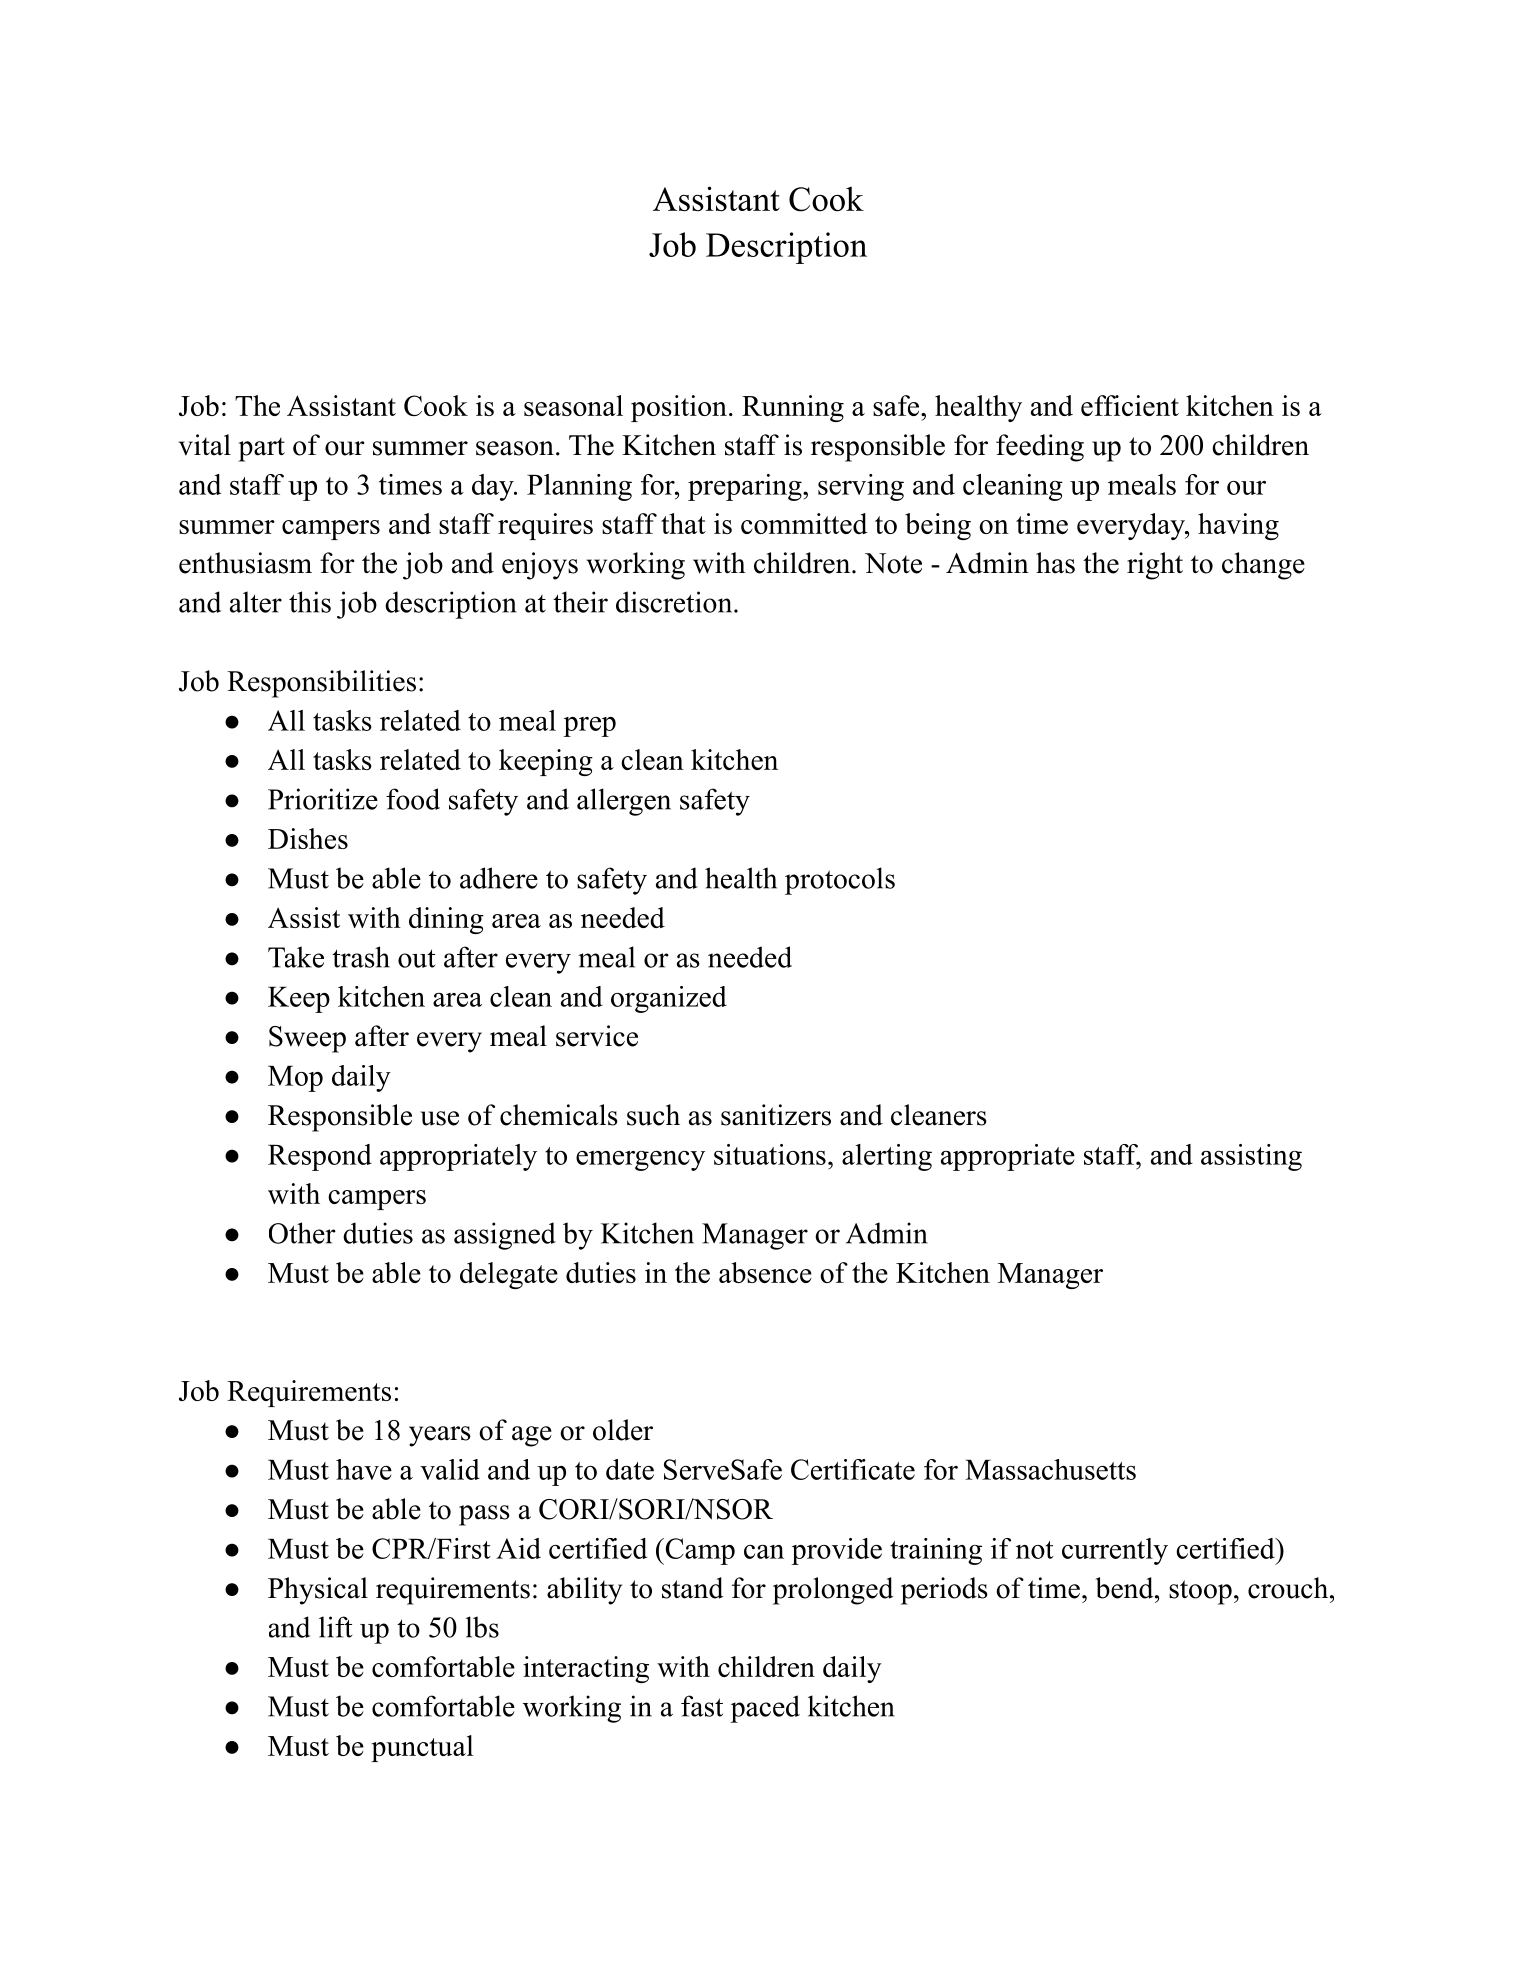 Image resolution: width=1516 pixels, height=1962 pixels. Describe the element at coordinates (295, 1079) in the screenshot. I see `Mop` at that location.
